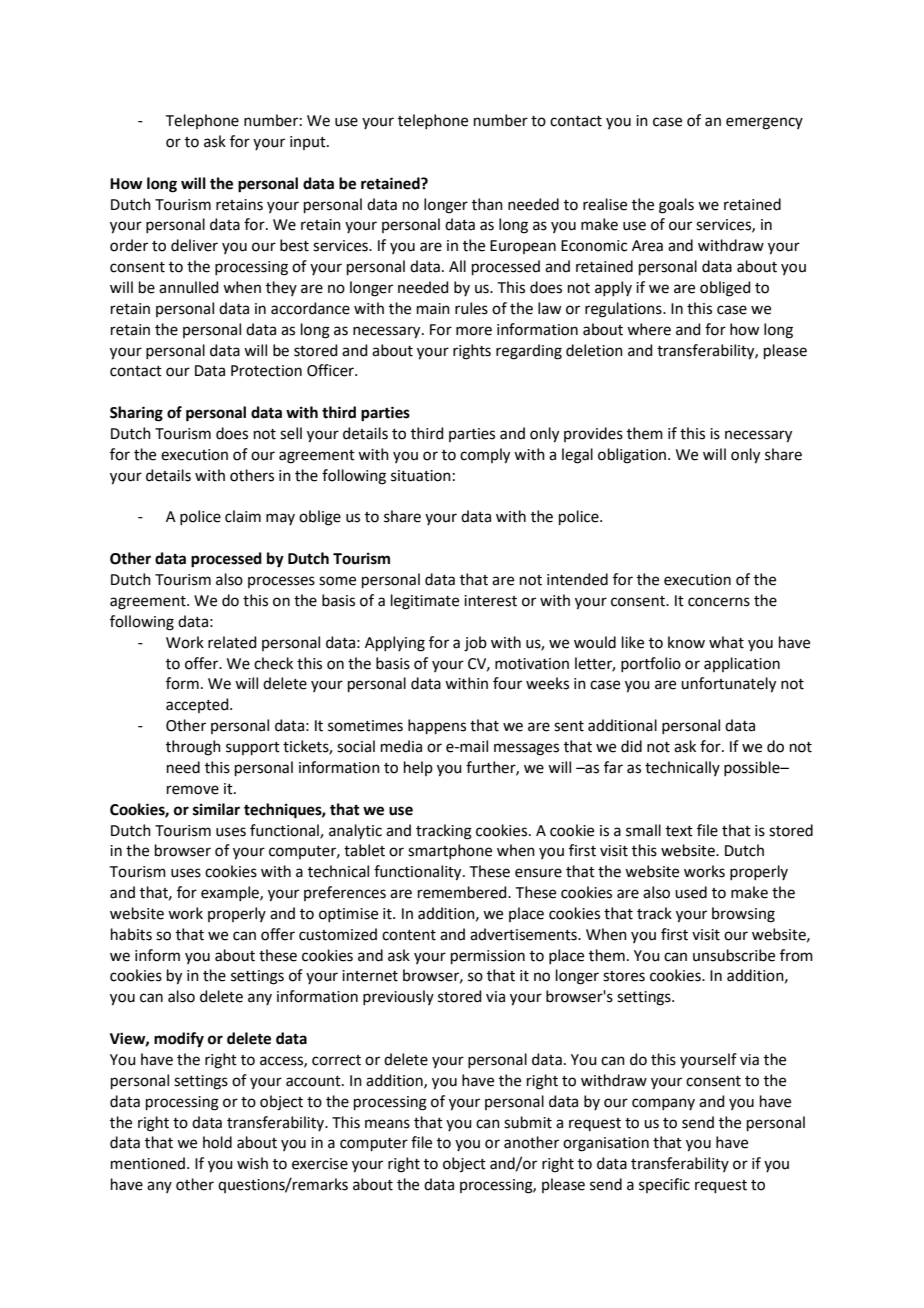 The width and height of the document is (924, 1308). Describe the element at coordinates (217, 1142) in the document. I see `hold` at that location.
